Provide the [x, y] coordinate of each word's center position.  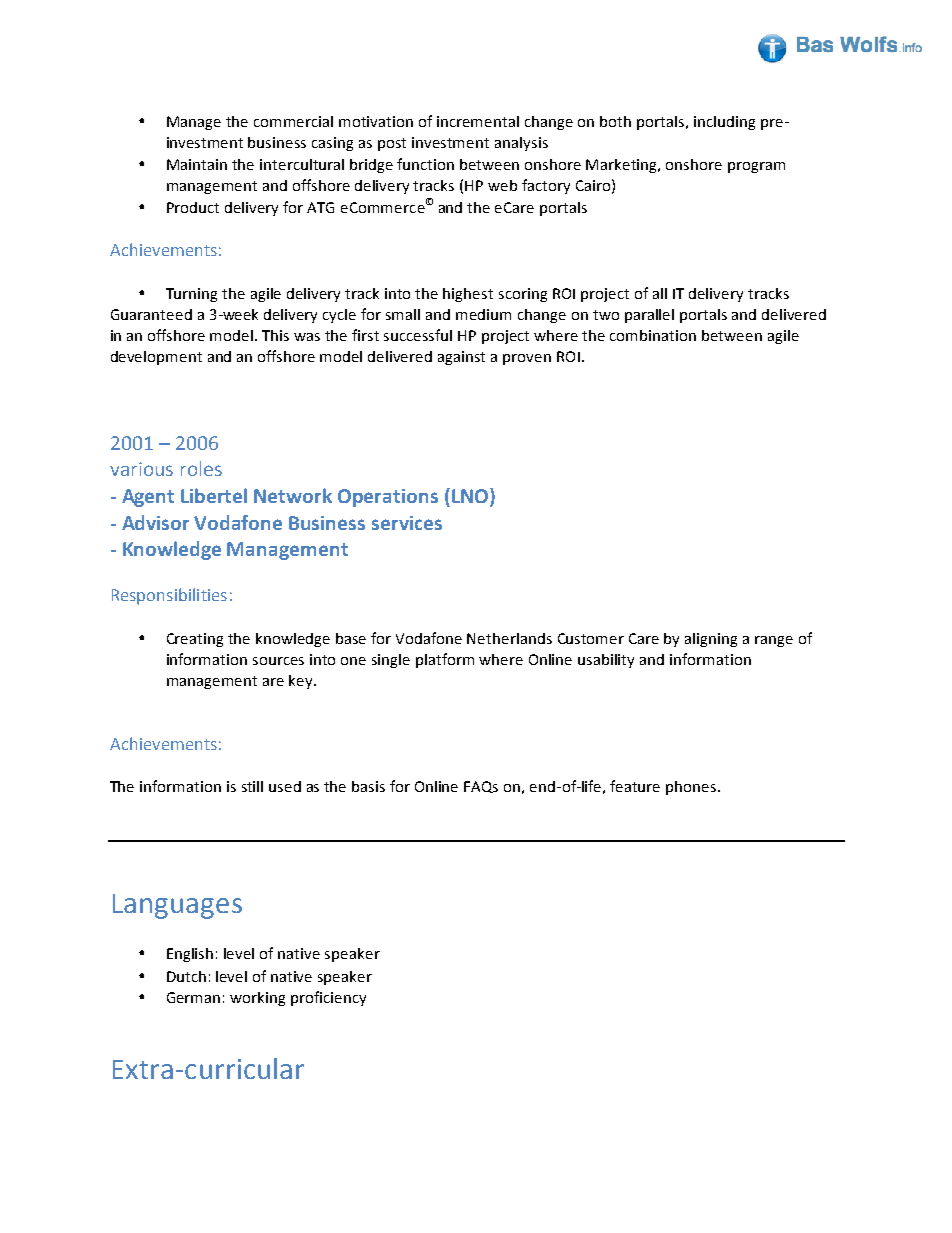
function [425, 164]
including [724, 123]
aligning [711, 640]
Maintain [197, 164]
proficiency [328, 998]
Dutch [186, 976]
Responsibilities [169, 596]
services [407, 523]
